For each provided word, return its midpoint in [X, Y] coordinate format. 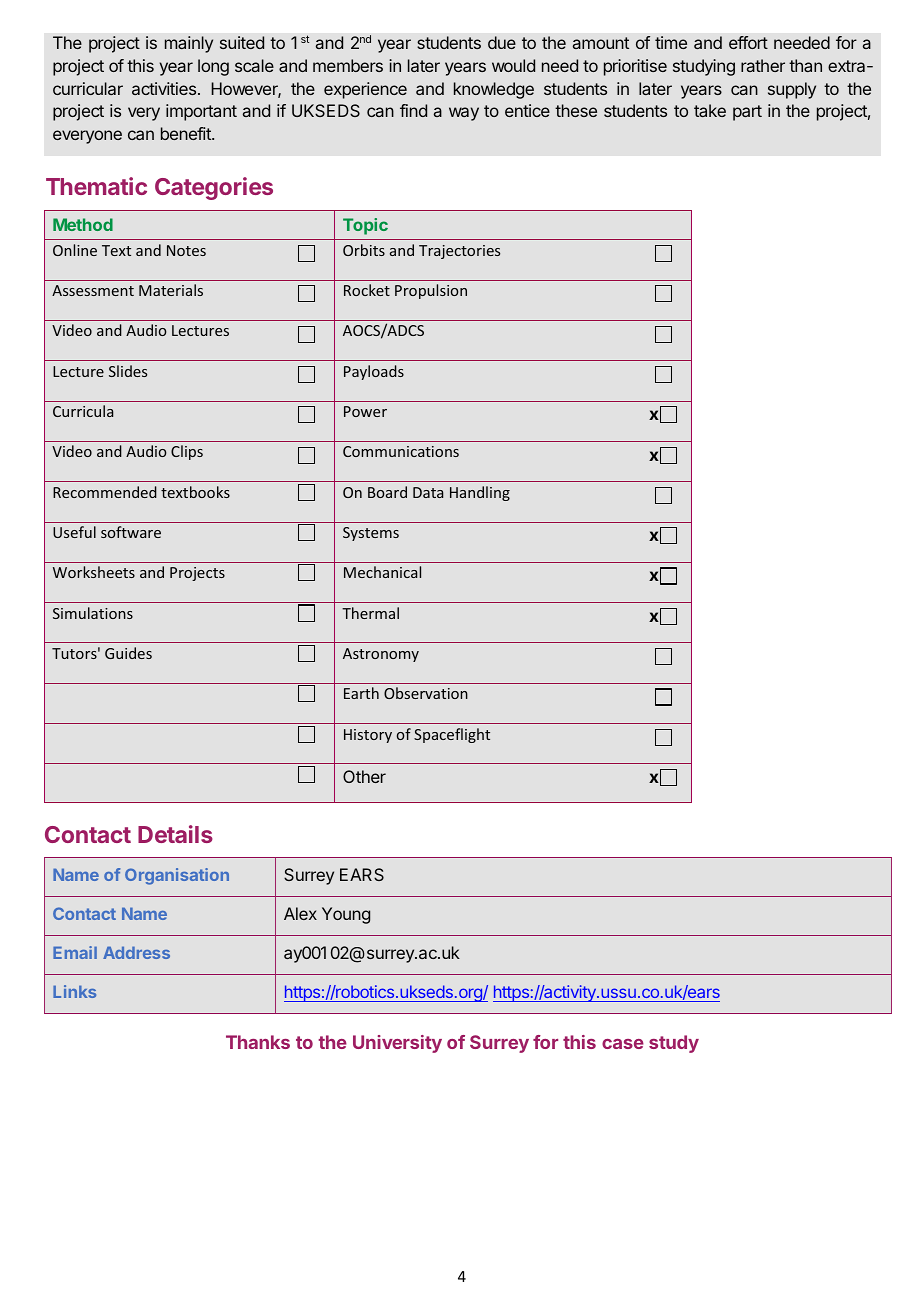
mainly [189, 44]
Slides [128, 371]
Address [136, 952]
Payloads [374, 372]
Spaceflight [452, 735]
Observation [426, 693]
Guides [128, 653]
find [413, 110]
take [710, 110]
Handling [480, 493]
